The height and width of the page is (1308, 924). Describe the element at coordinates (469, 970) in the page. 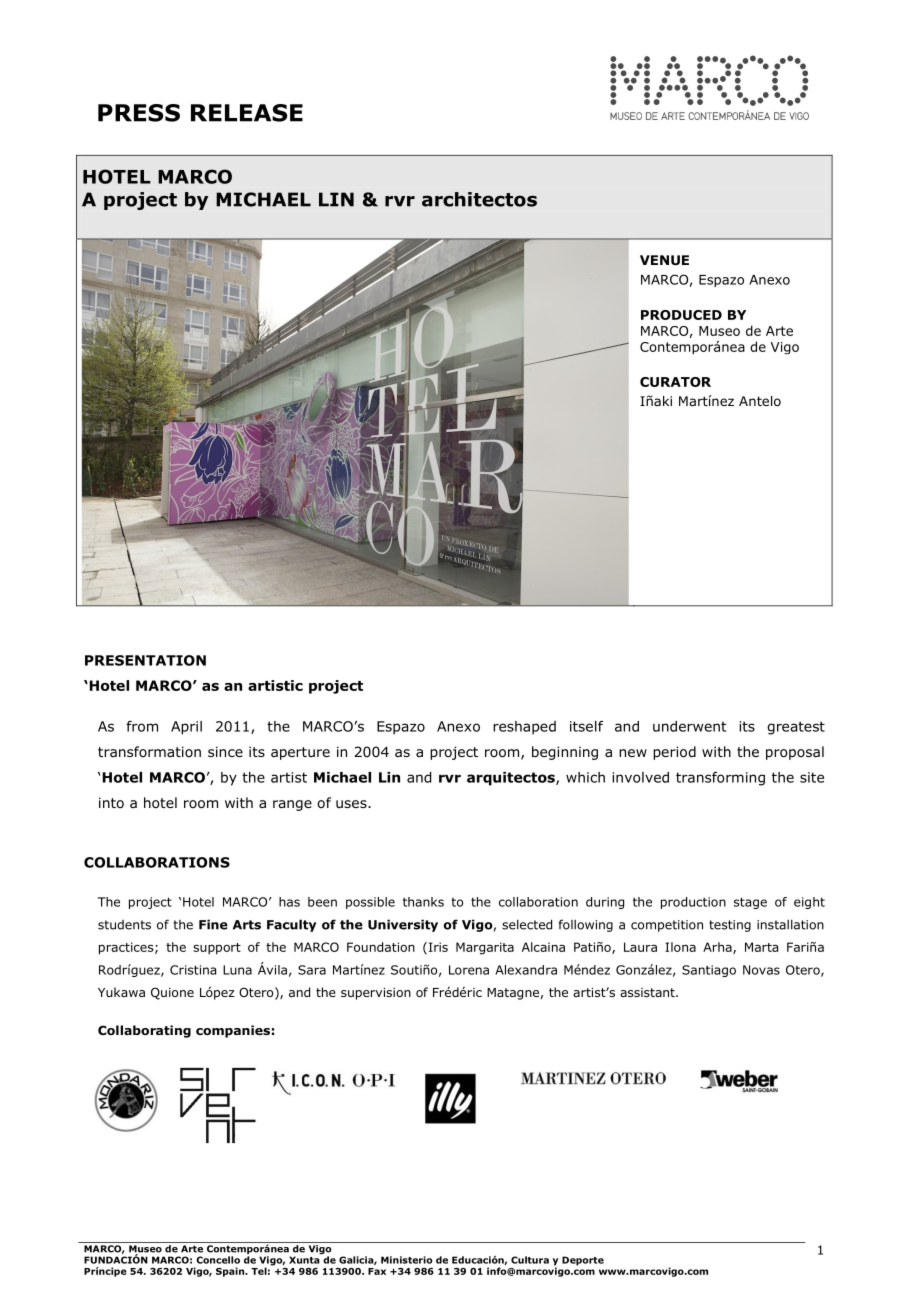

I see `Lorena` at that location.
